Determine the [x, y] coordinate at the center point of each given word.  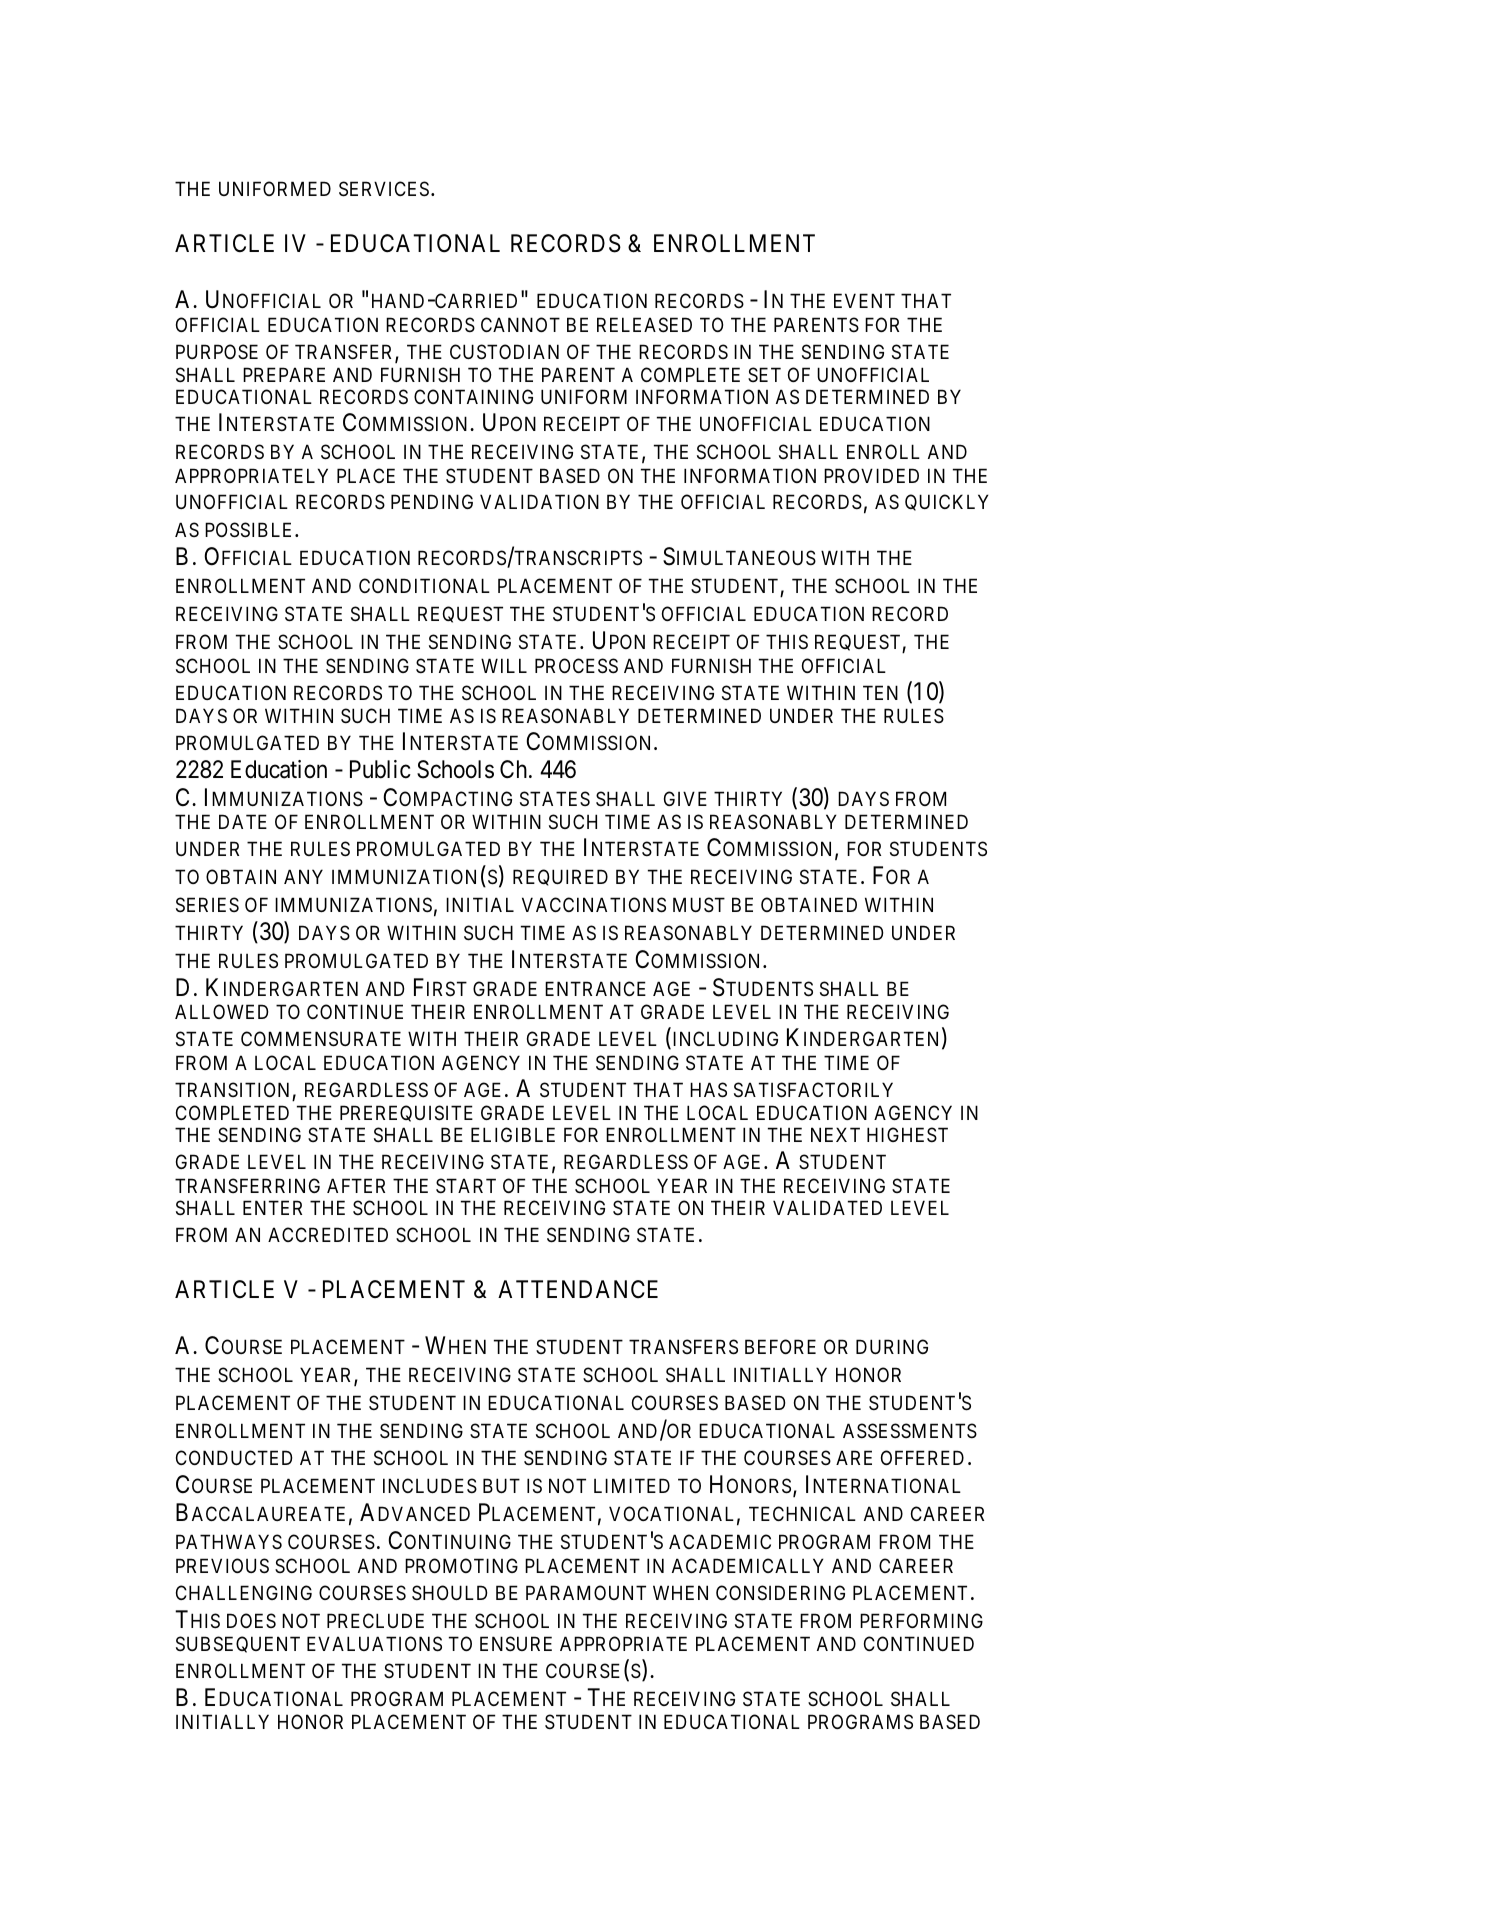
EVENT [864, 300]
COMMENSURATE [321, 1039]
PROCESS [576, 666]
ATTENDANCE [578, 1289]
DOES [251, 1620]
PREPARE [284, 374]
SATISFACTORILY [813, 1090]
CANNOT [520, 324]
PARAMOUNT [586, 1592]
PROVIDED [871, 475]
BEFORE [780, 1346]
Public [380, 769]
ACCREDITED [328, 1234]
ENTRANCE [595, 988]
